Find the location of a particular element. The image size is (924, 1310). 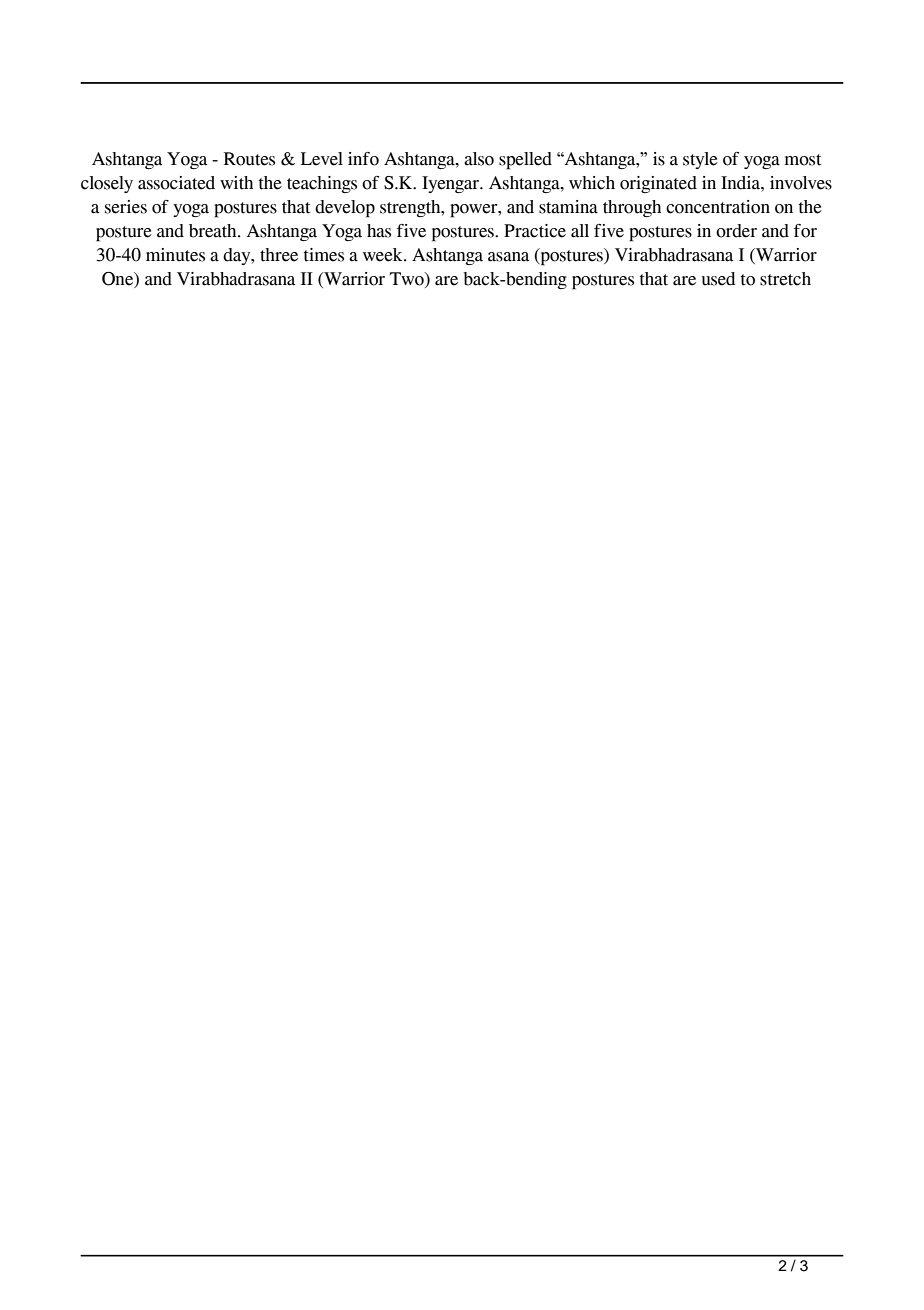

associated is located at coordinates (176, 183).
